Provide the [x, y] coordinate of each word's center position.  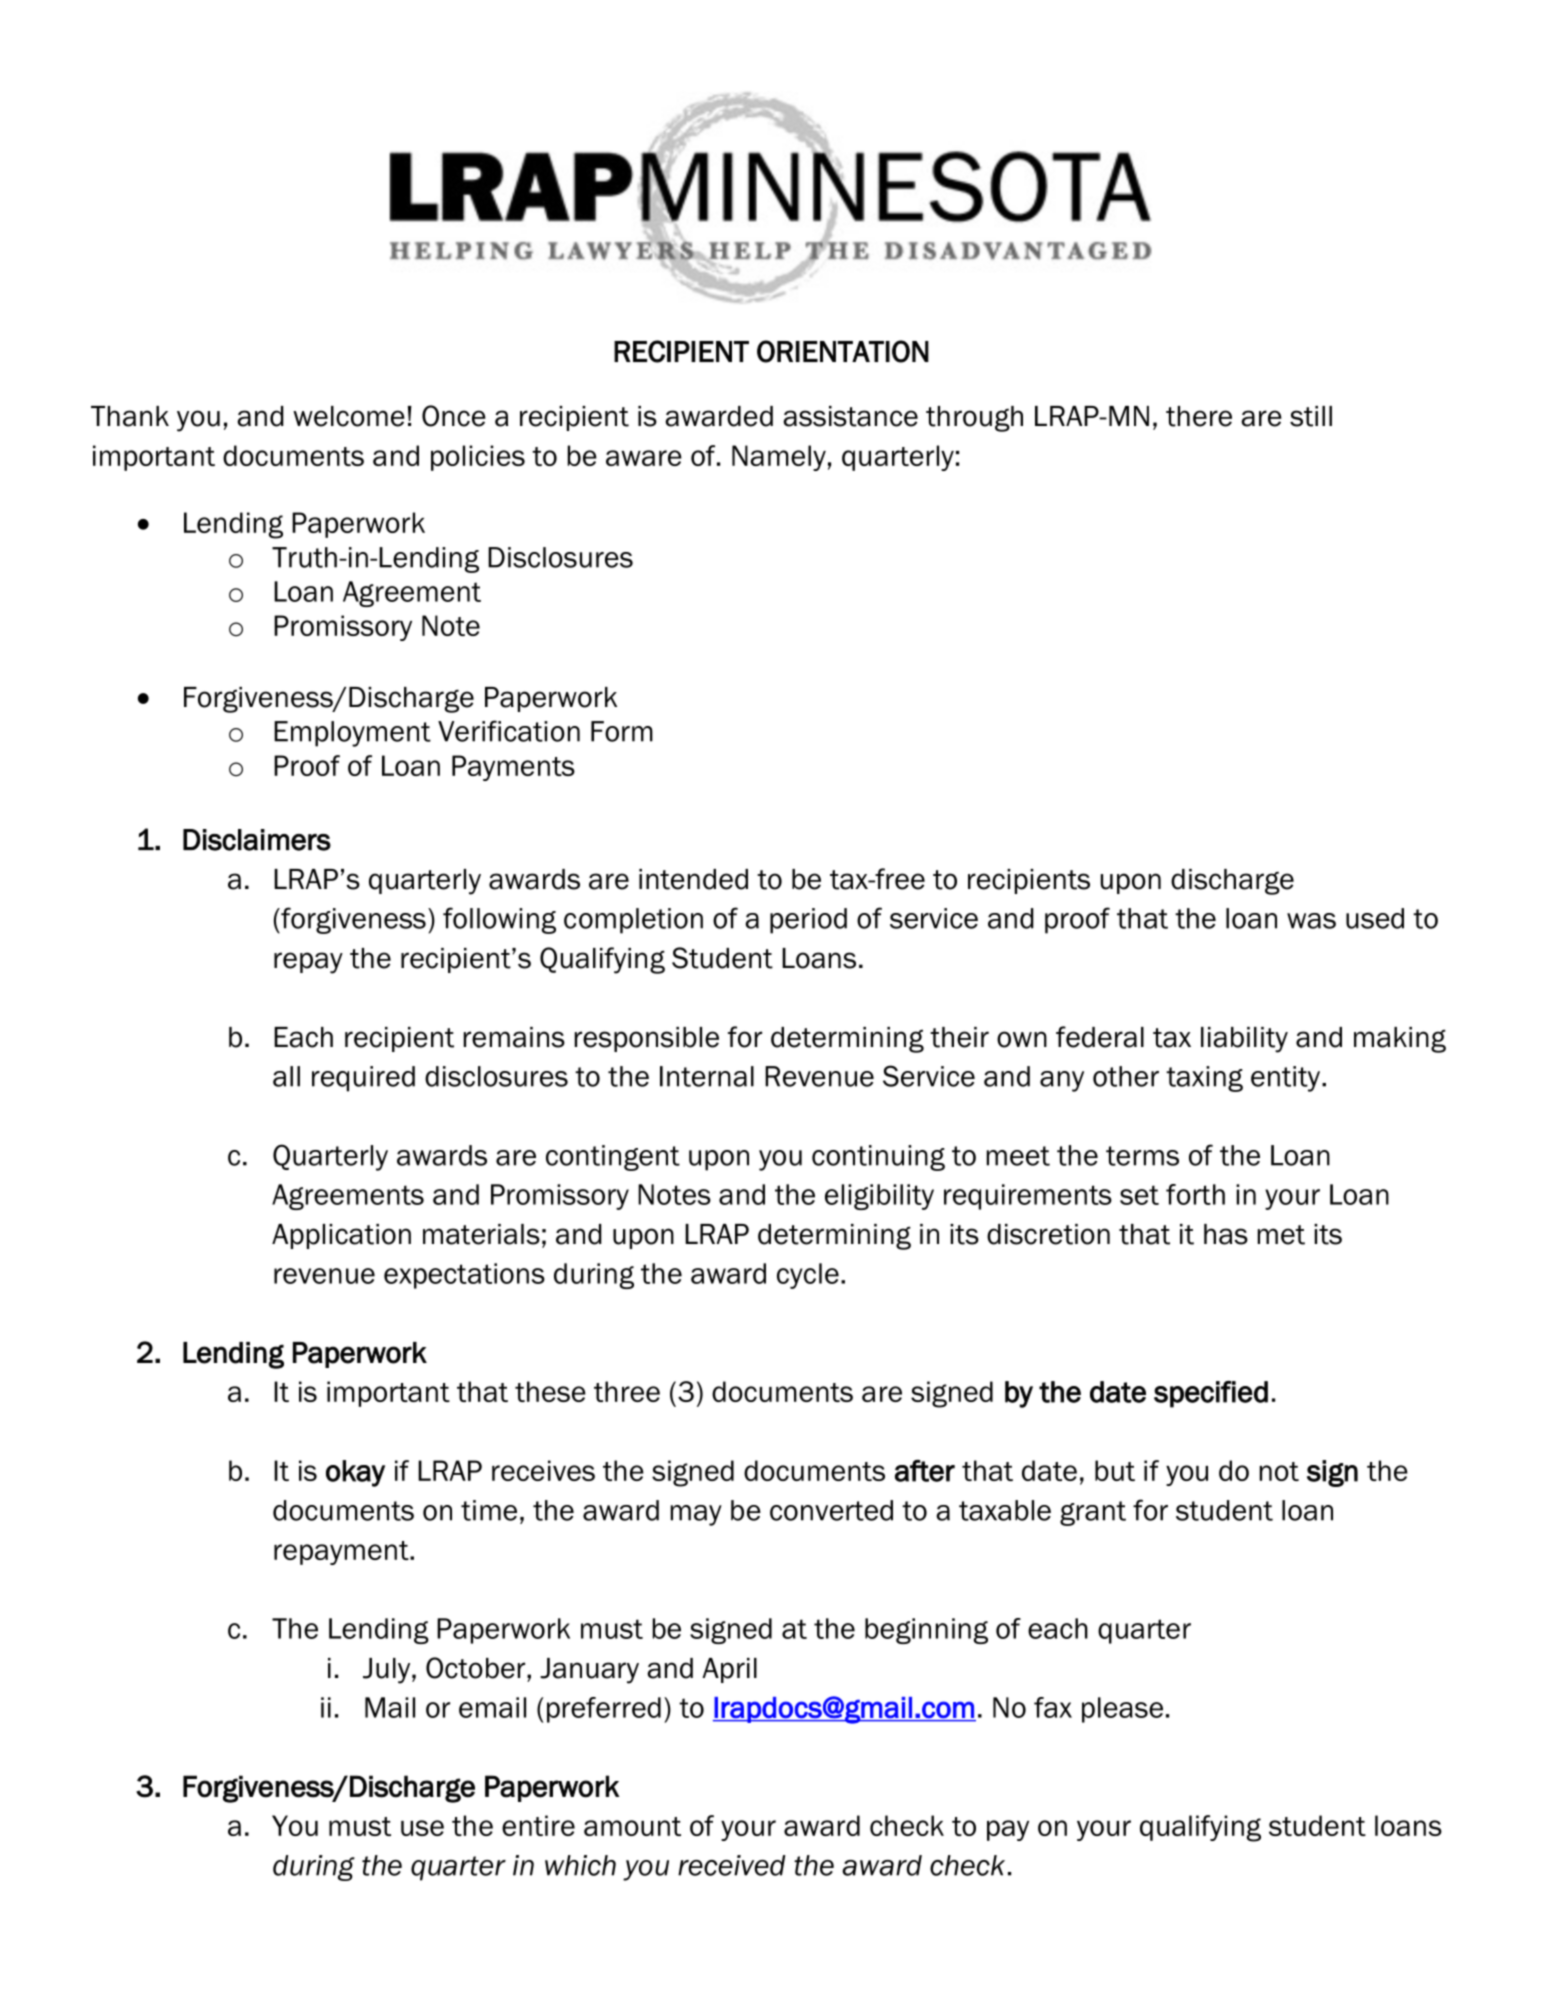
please [1122, 1710]
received [732, 1865]
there [1199, 416]
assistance [850, 416]
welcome [349, 416]
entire [538, 1825]
